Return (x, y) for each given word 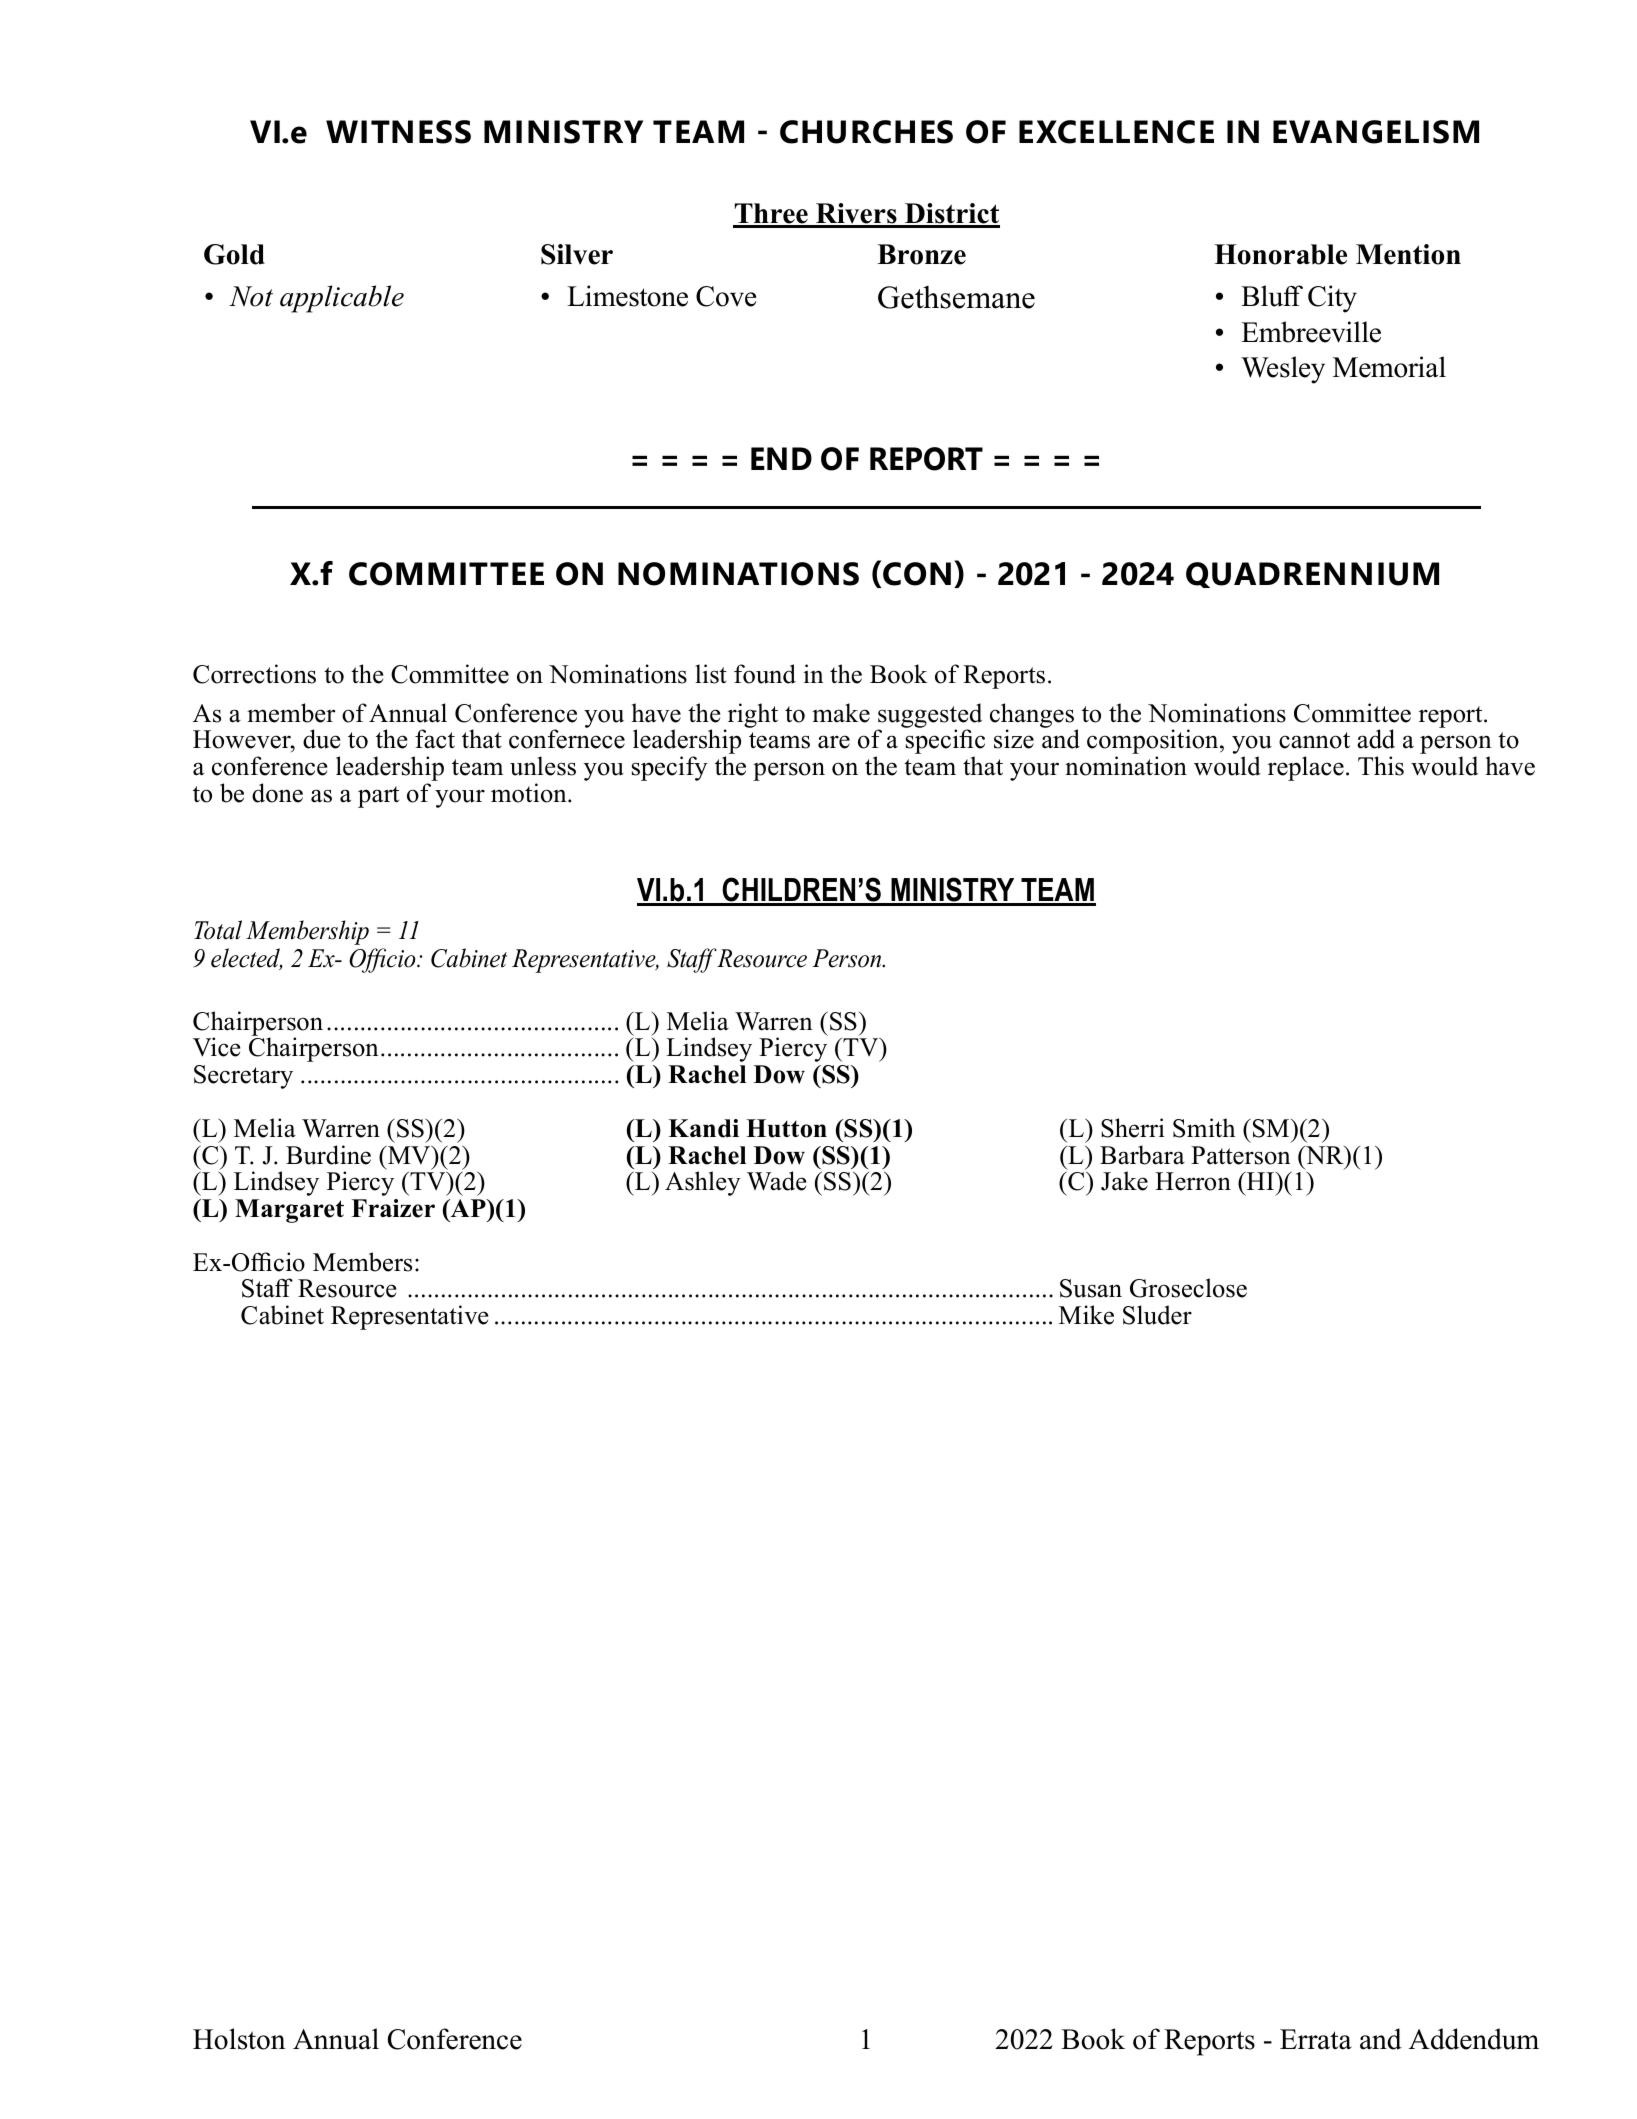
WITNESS (398, 132)
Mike (1086, 1315)
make (841, 713)
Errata (1316, 2039)
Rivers (856, 215)
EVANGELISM (1376, 132)
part (378, 797)
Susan (1091, 1288)
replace (1306, 768)
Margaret (289, 1211)
